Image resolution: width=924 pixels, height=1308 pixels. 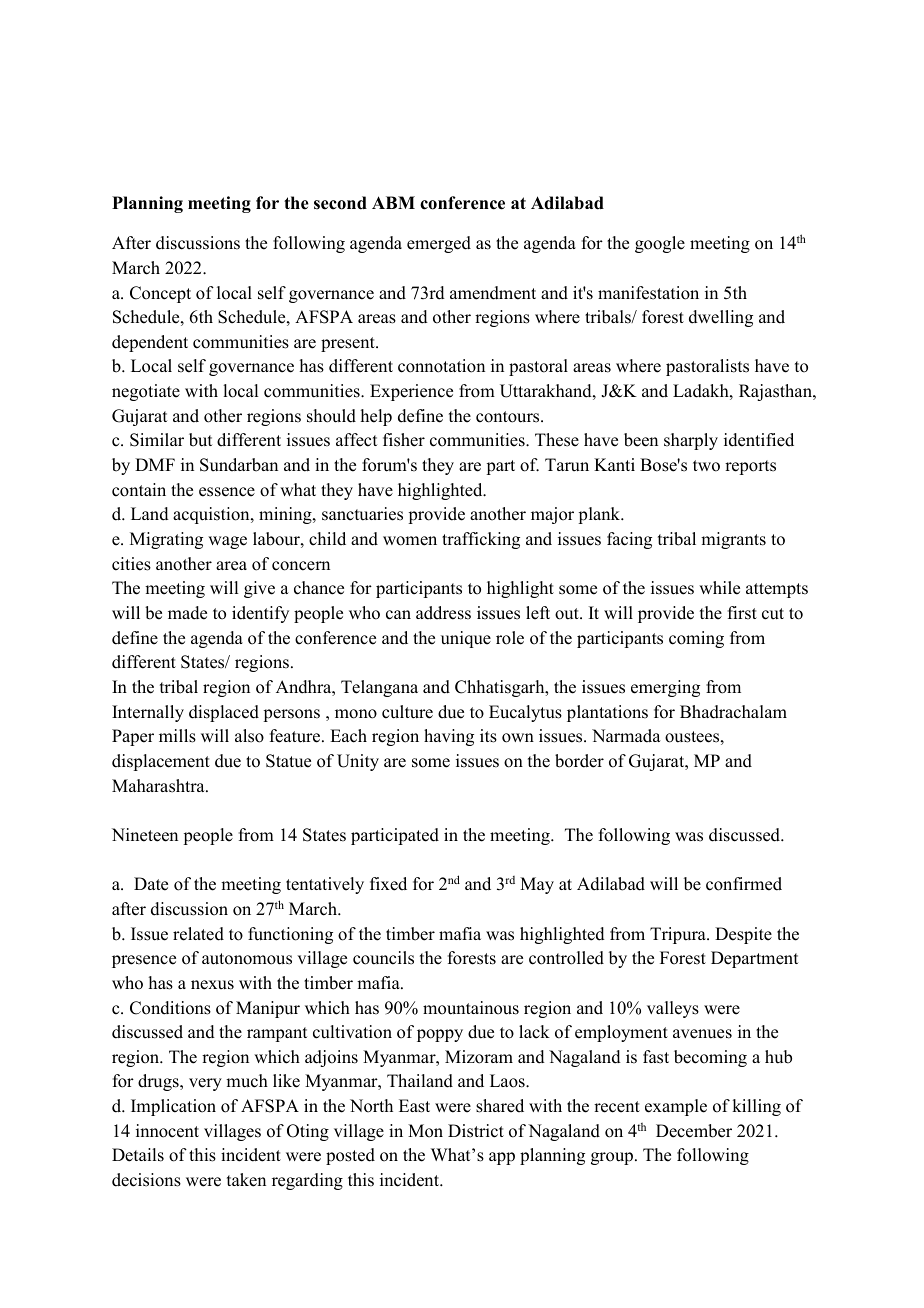 What do you see at coordinates (160, 294) in the screenshot?
I see `Concept` at bounding box center [160, 294].
